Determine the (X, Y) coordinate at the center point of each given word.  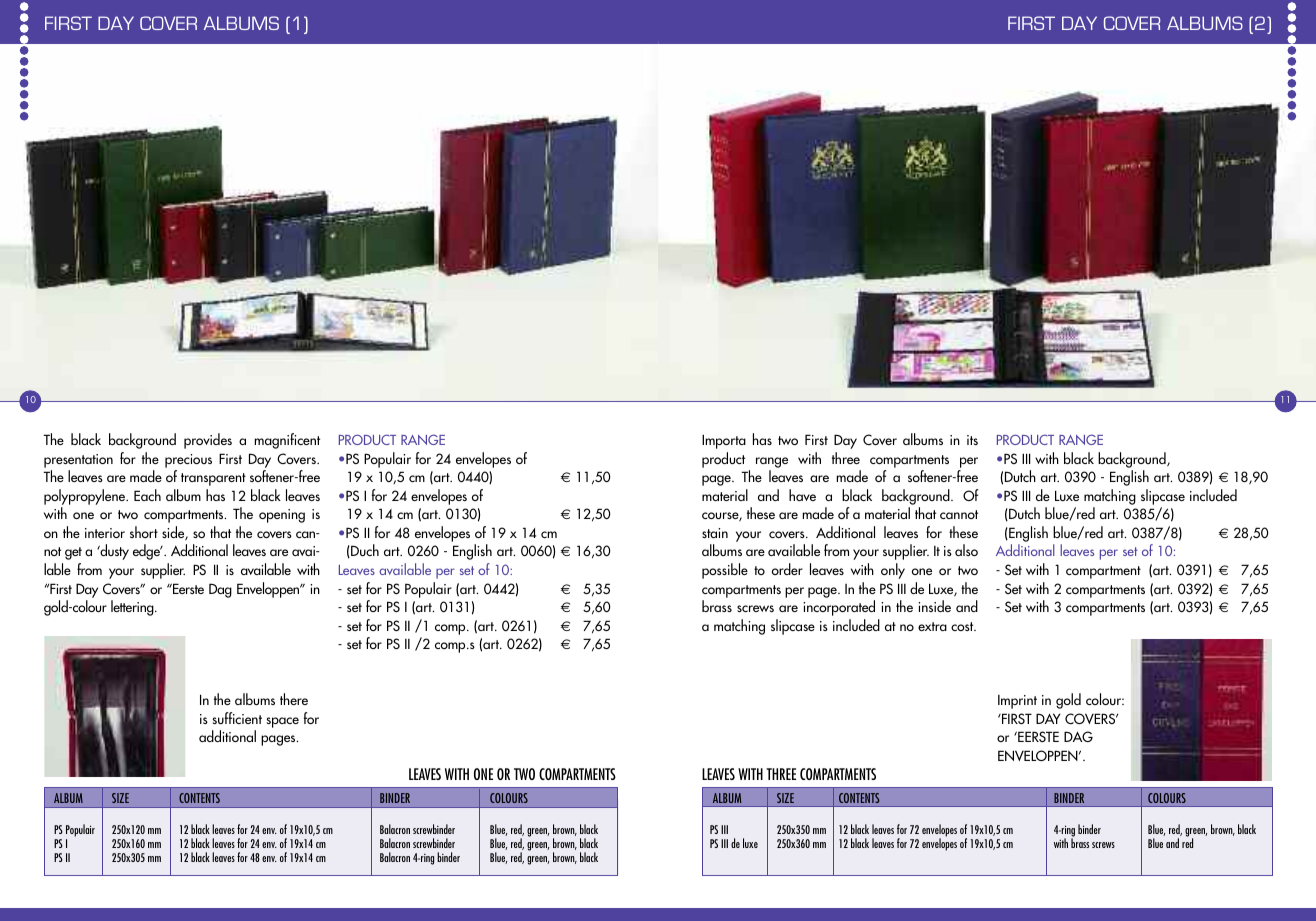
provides (208, 441)
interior (105, 533)
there (294, 699)
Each (147, 495)
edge (147, 552)
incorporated (839, 608)
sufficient (237, 718)
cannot (959, 514)
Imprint (1017, 702)
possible (725, 571)
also (966, 550)
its (972, 440)
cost (963, 626)
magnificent (287, 441)
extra (932, 626)
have (802, 495)
